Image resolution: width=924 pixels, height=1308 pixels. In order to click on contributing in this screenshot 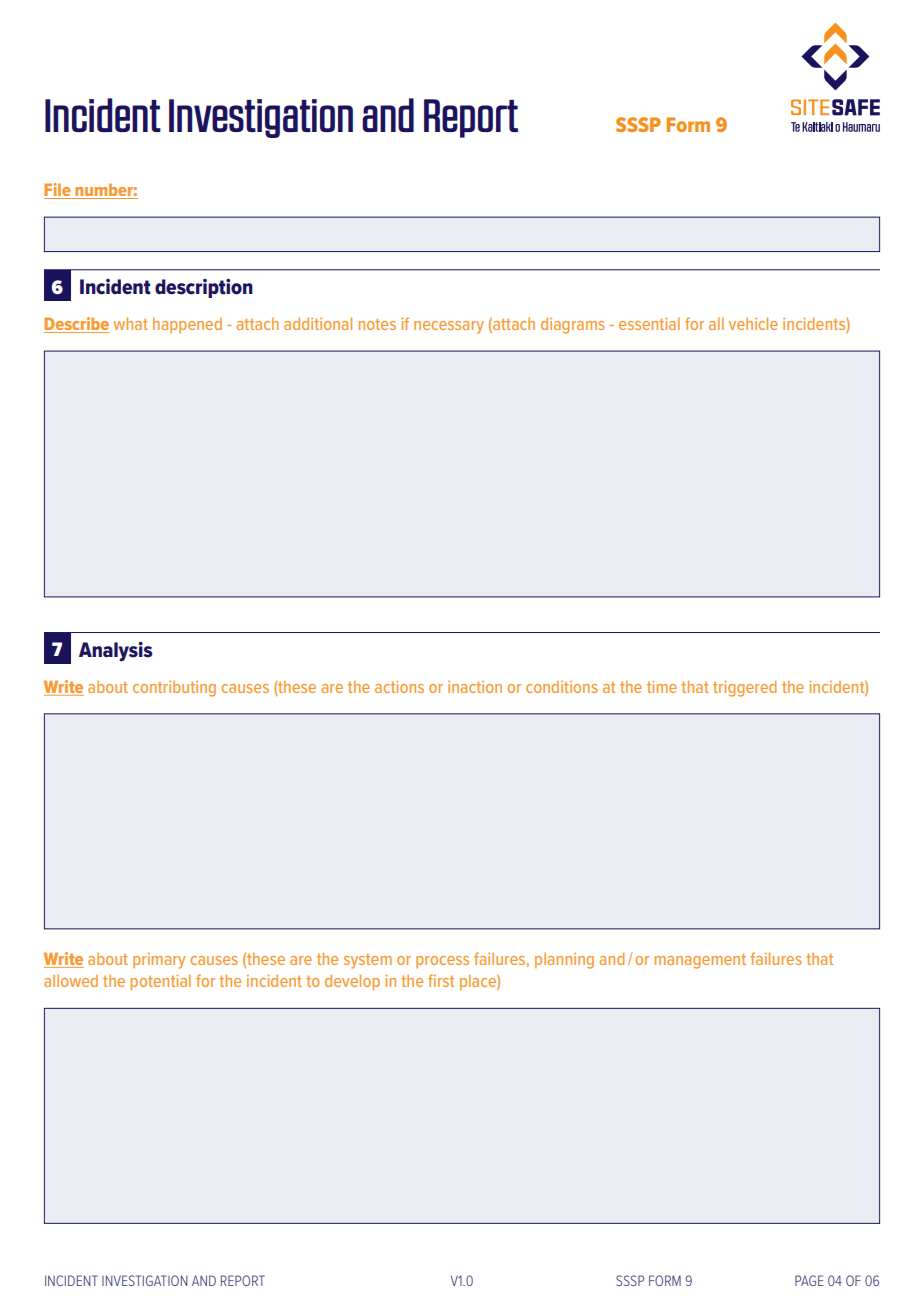, I will do `click(174, 689)`.
